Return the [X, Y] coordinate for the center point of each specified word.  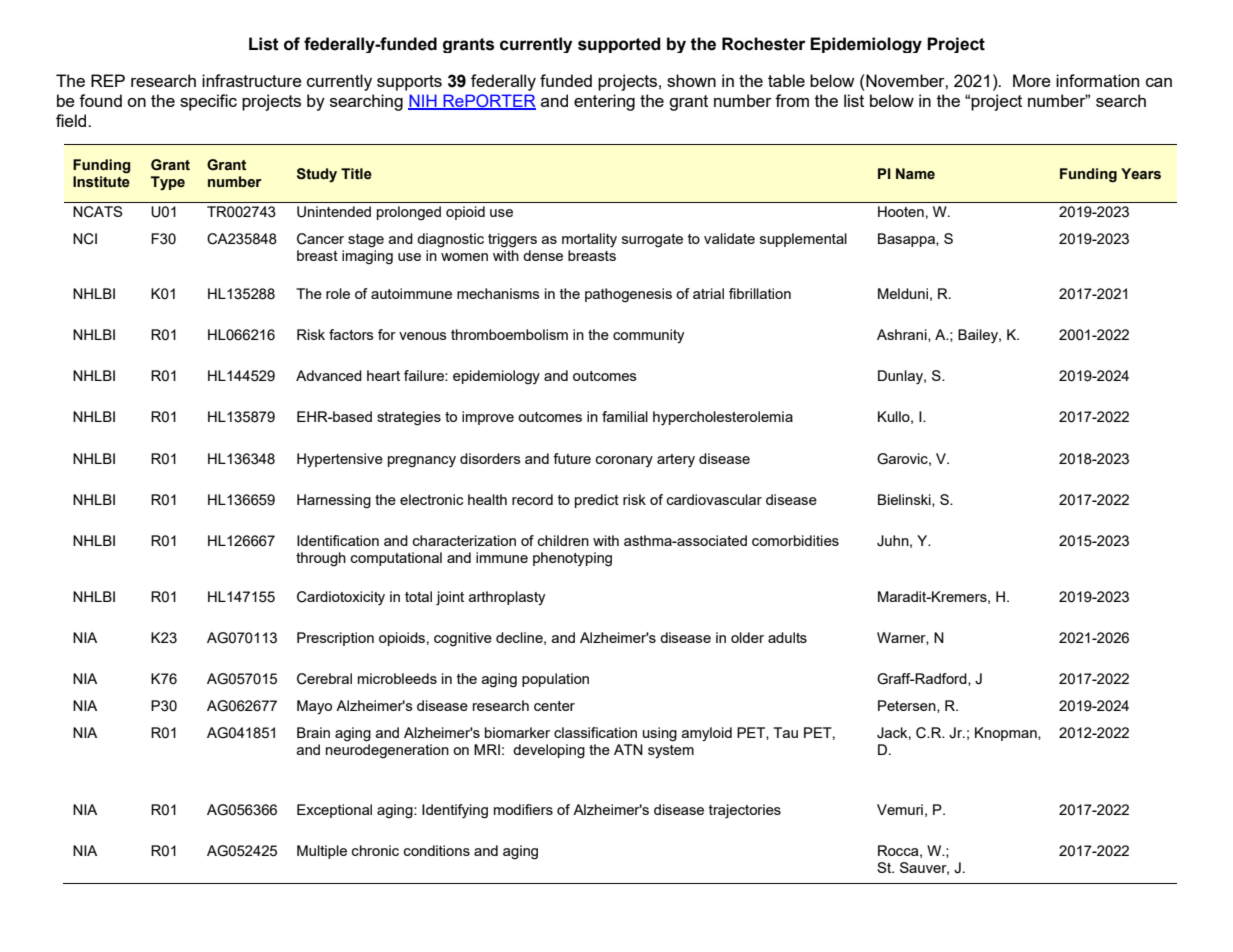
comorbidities [795, 540]
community [648, 336]
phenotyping [572, 559]
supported [619, 45]
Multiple [322, 852]
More [1032, 80]
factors [351, 334]
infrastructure [252, 80]
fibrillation [760, 293]
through [321, 559]
